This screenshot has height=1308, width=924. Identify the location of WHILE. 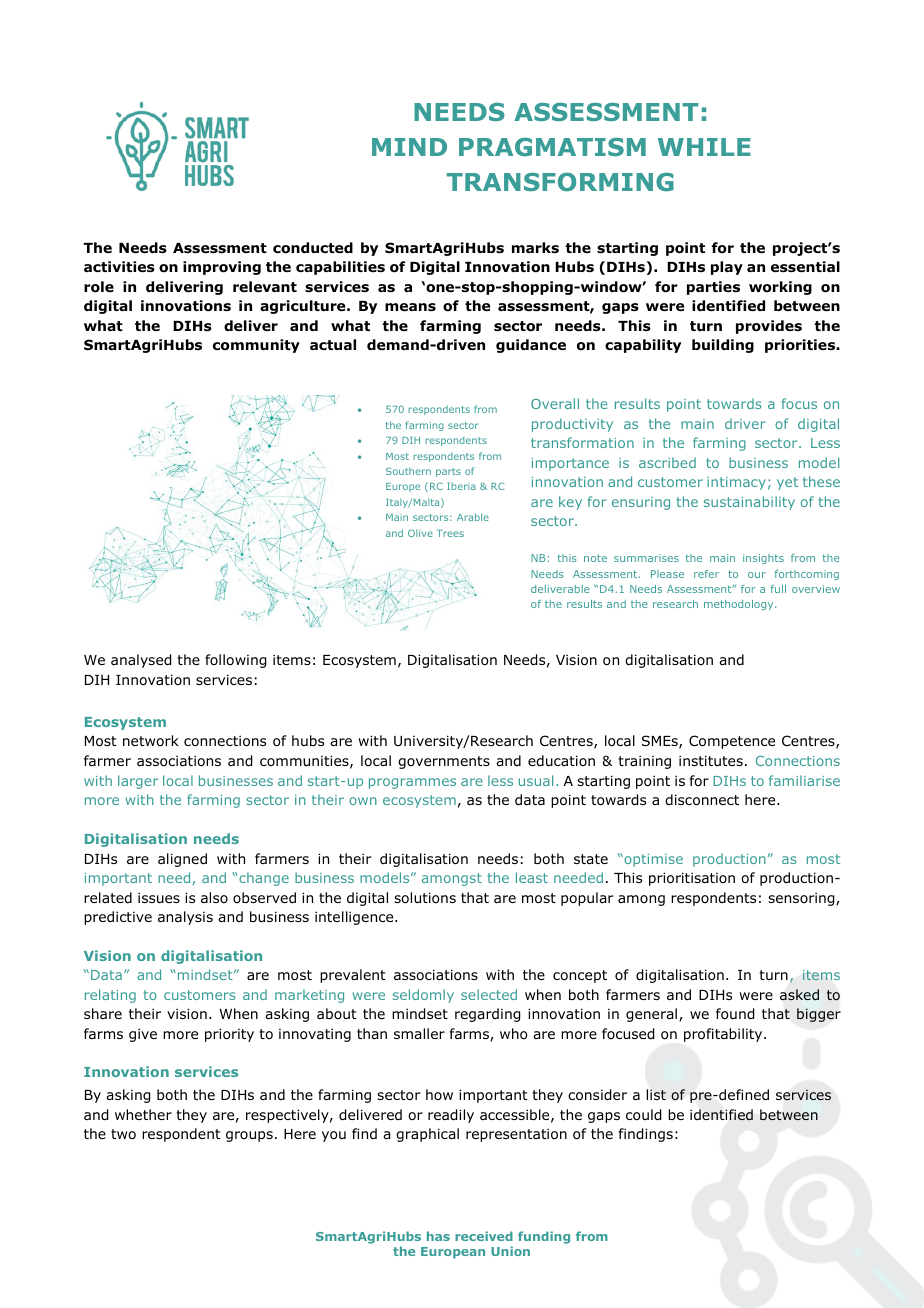
(704, 147).
